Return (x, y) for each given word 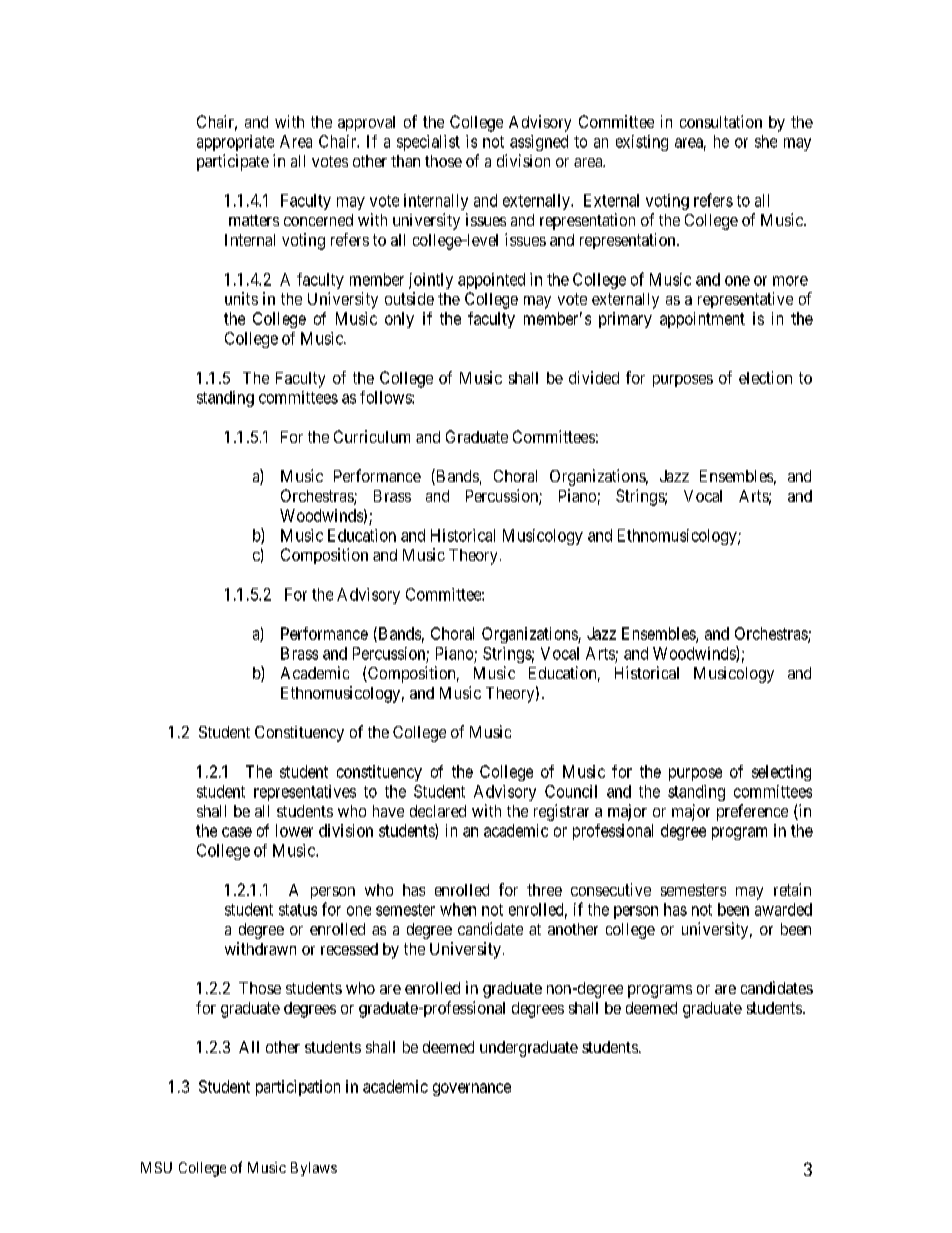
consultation (721, 121)
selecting (781, 773)
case (237, 832)
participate (233, 162)
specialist (428, 143)
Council (571, 791)
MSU (156, 1167)
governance (472, 1089)
